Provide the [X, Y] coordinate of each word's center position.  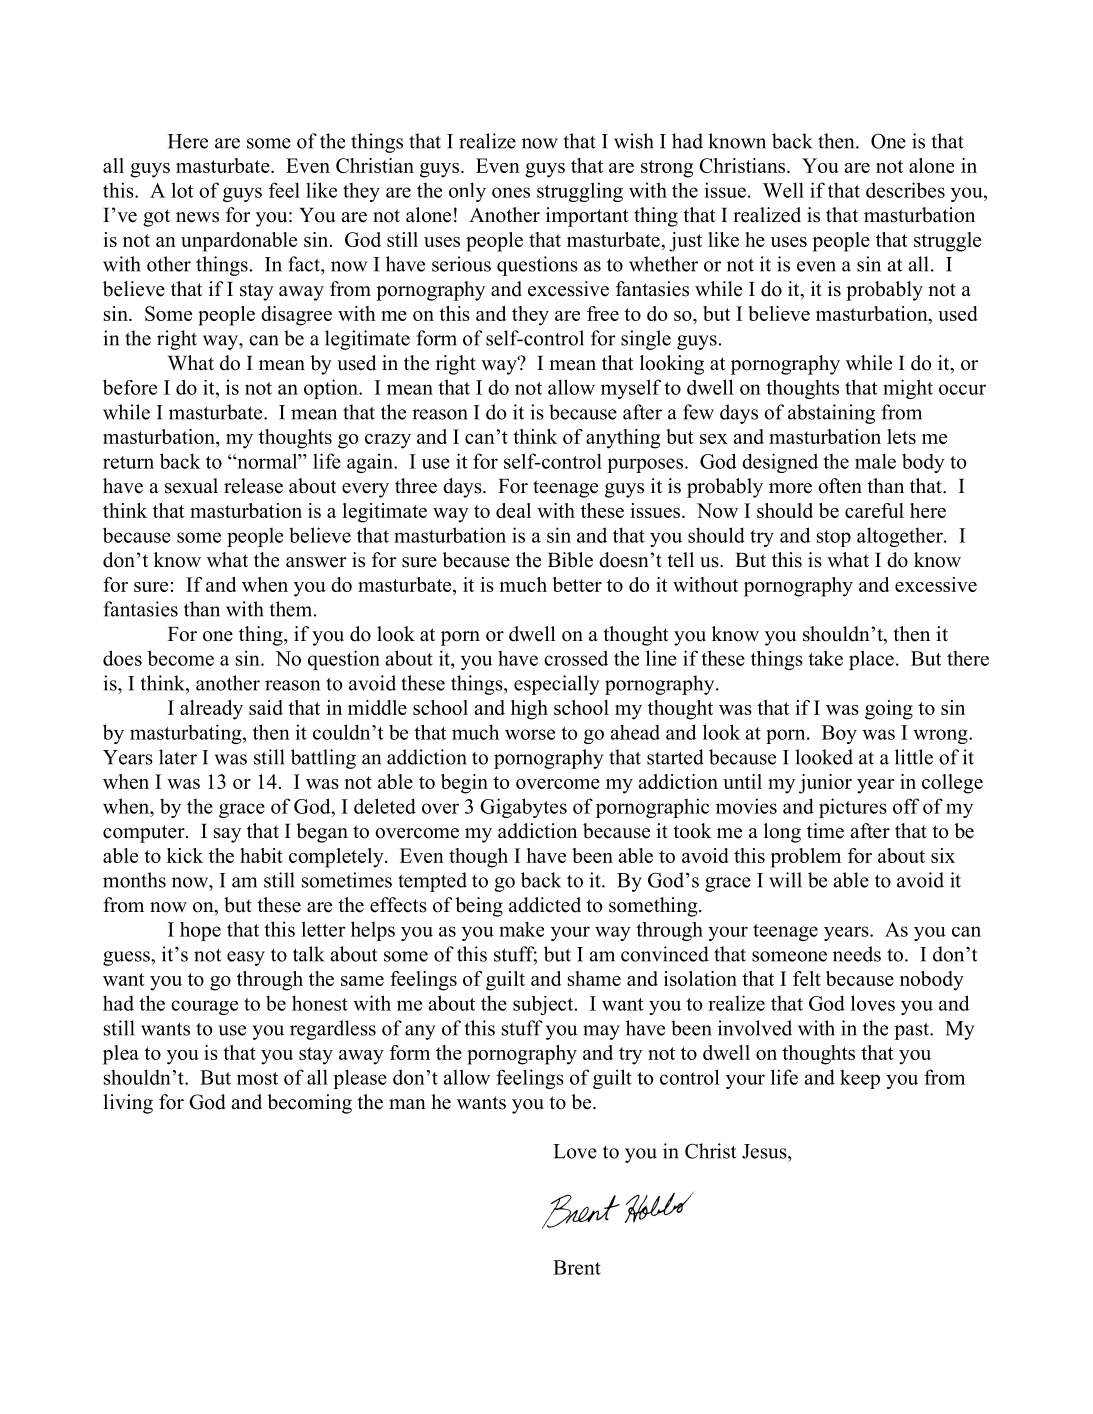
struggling [580, 192]
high [529, 710]
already [211, 710]
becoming [309, 1104]
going [889, 710]
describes [905, 190]
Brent [577, 1267]
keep [860, 1079]
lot [182, 190]
